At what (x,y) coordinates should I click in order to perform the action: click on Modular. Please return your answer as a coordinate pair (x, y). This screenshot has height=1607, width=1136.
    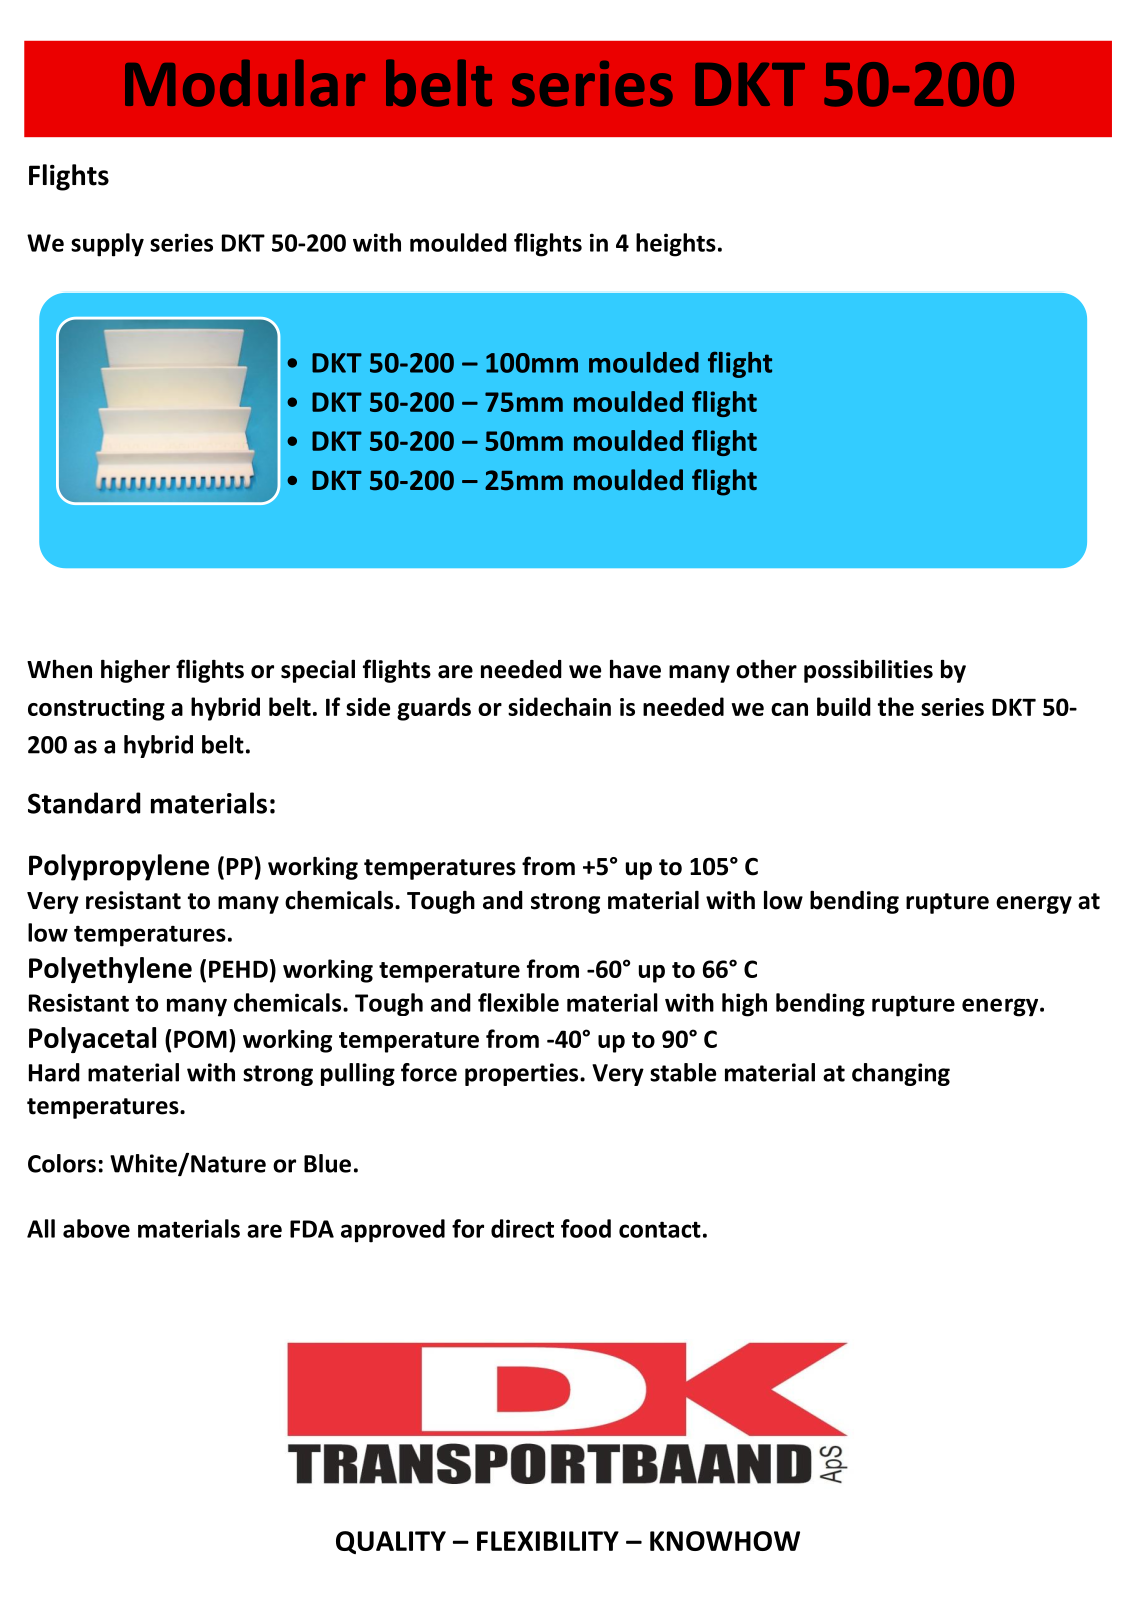
    Looking at the image, I should click on (245, 83).
